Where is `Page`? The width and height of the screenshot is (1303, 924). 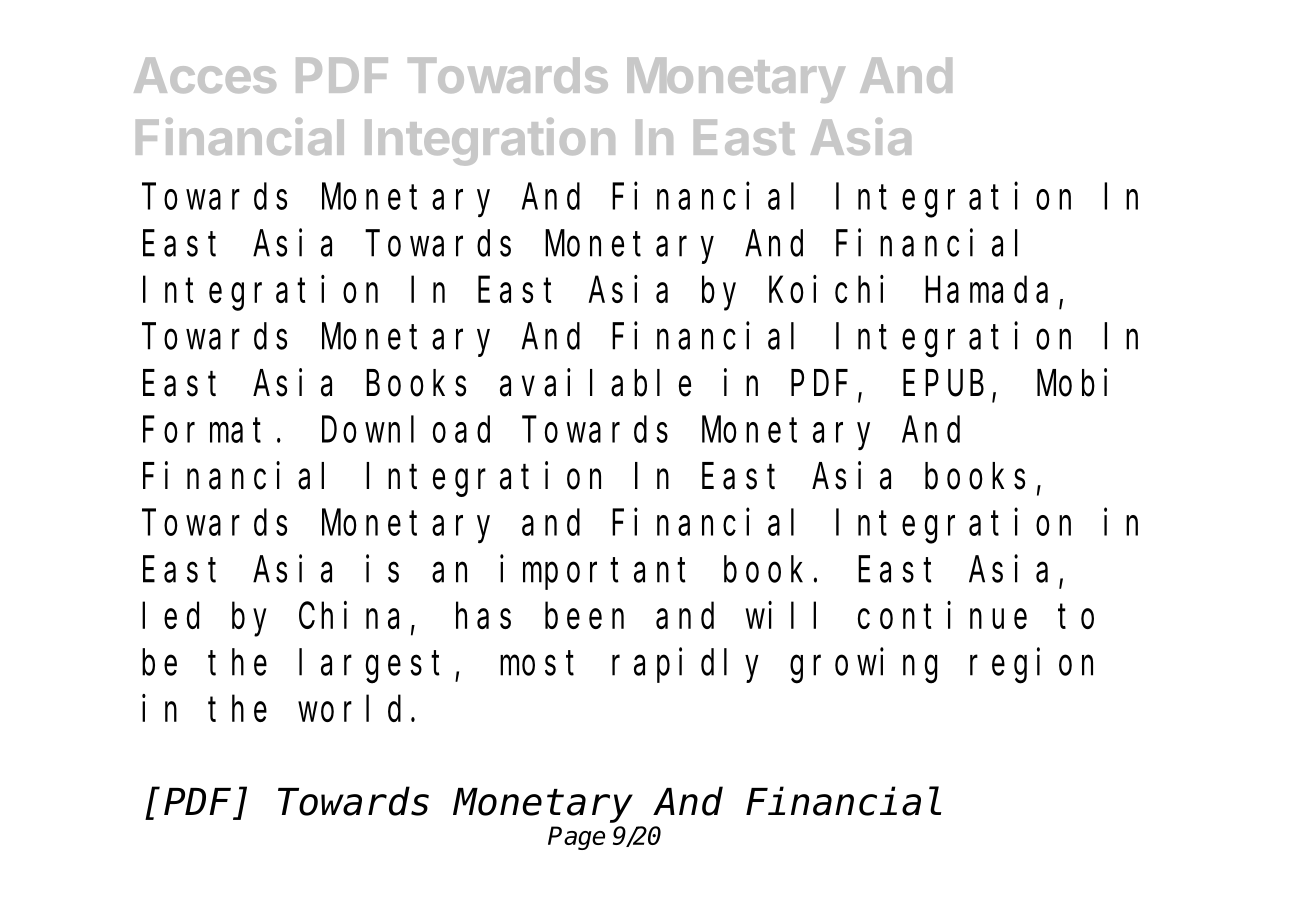
Page is located at coordinates (576, 838).
